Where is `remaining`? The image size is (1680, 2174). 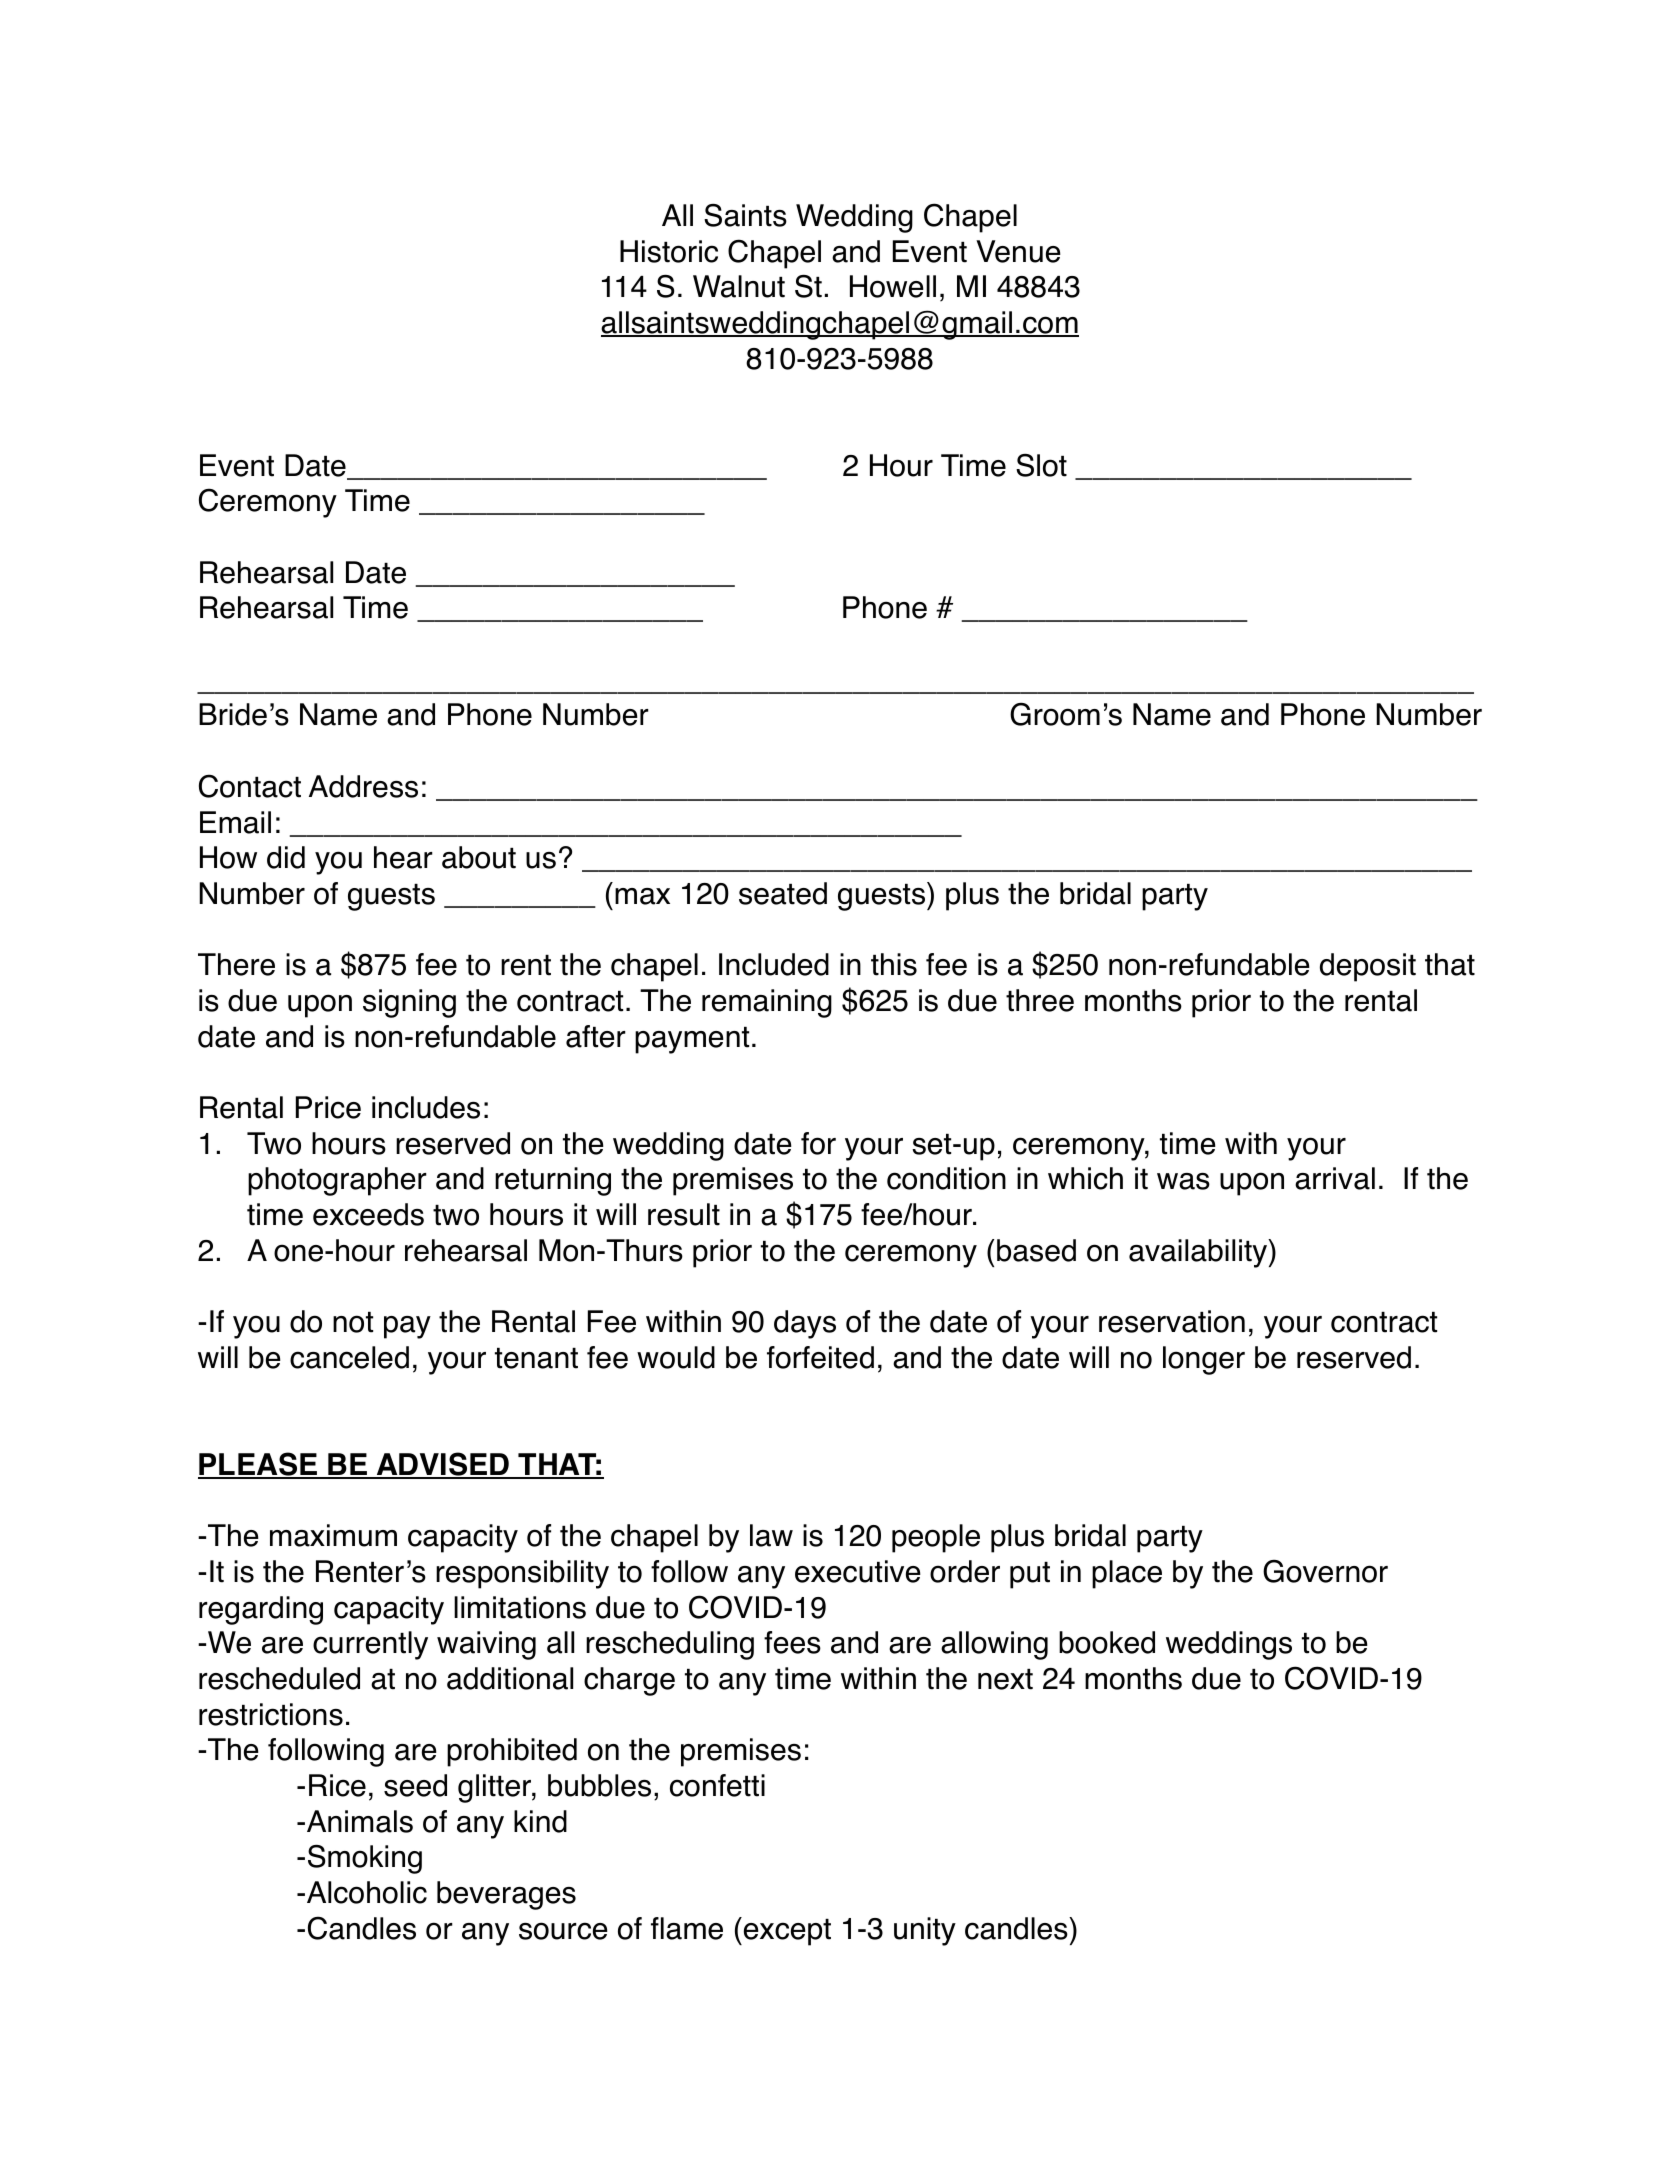
remaining is located at coordinates (767, 1003).
